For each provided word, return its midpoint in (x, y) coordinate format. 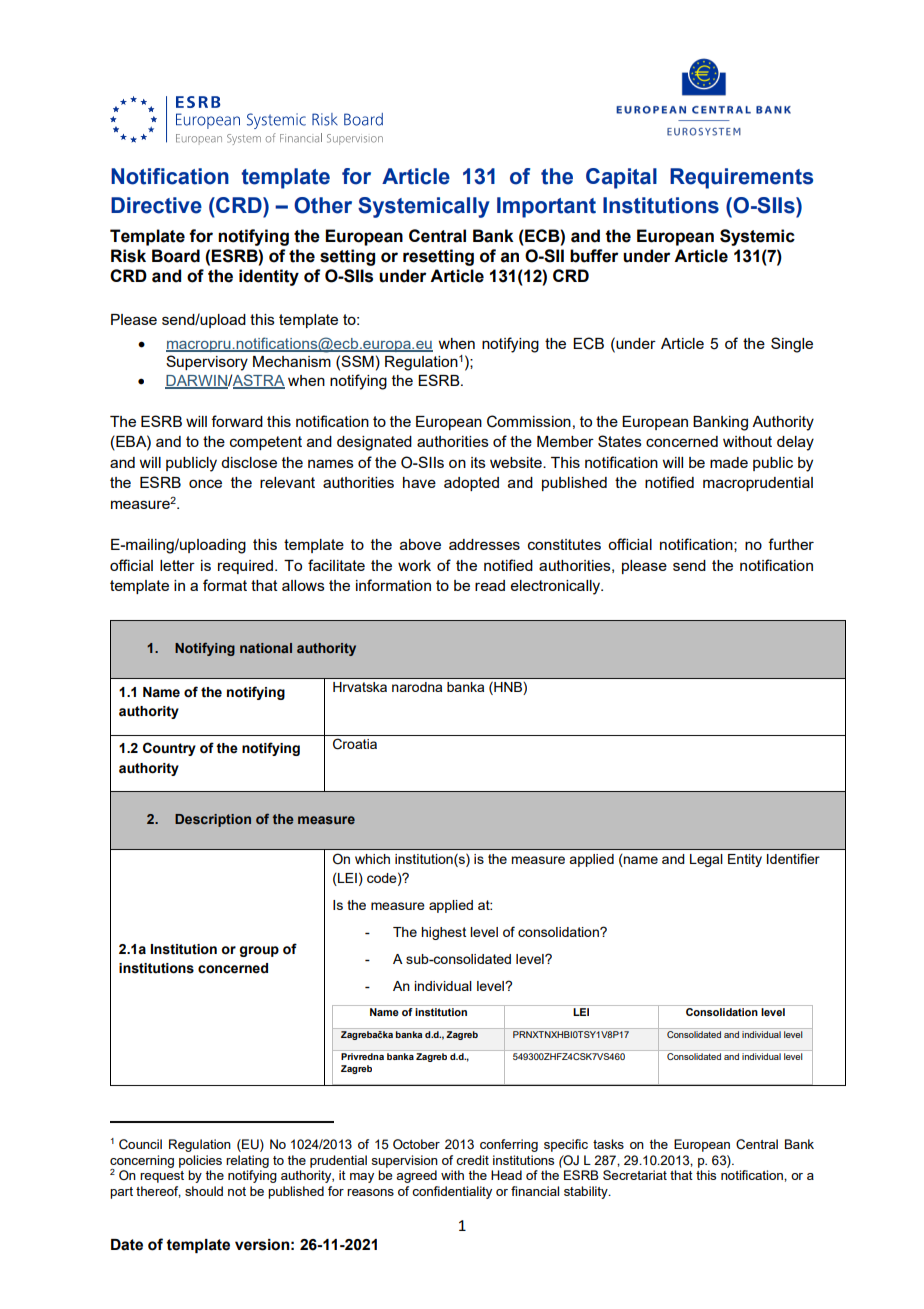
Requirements (741, 178)
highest (443, 933)
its (478, 462)
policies (200, 1161)
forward (237, 421)
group (259, 951)
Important (546, 207)
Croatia (355, 744)
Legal (706, 860)
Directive (156, 205)
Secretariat (635, 1175)
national (266, 648)
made (729, 462)
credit (472, 1160)
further (791, 544)
